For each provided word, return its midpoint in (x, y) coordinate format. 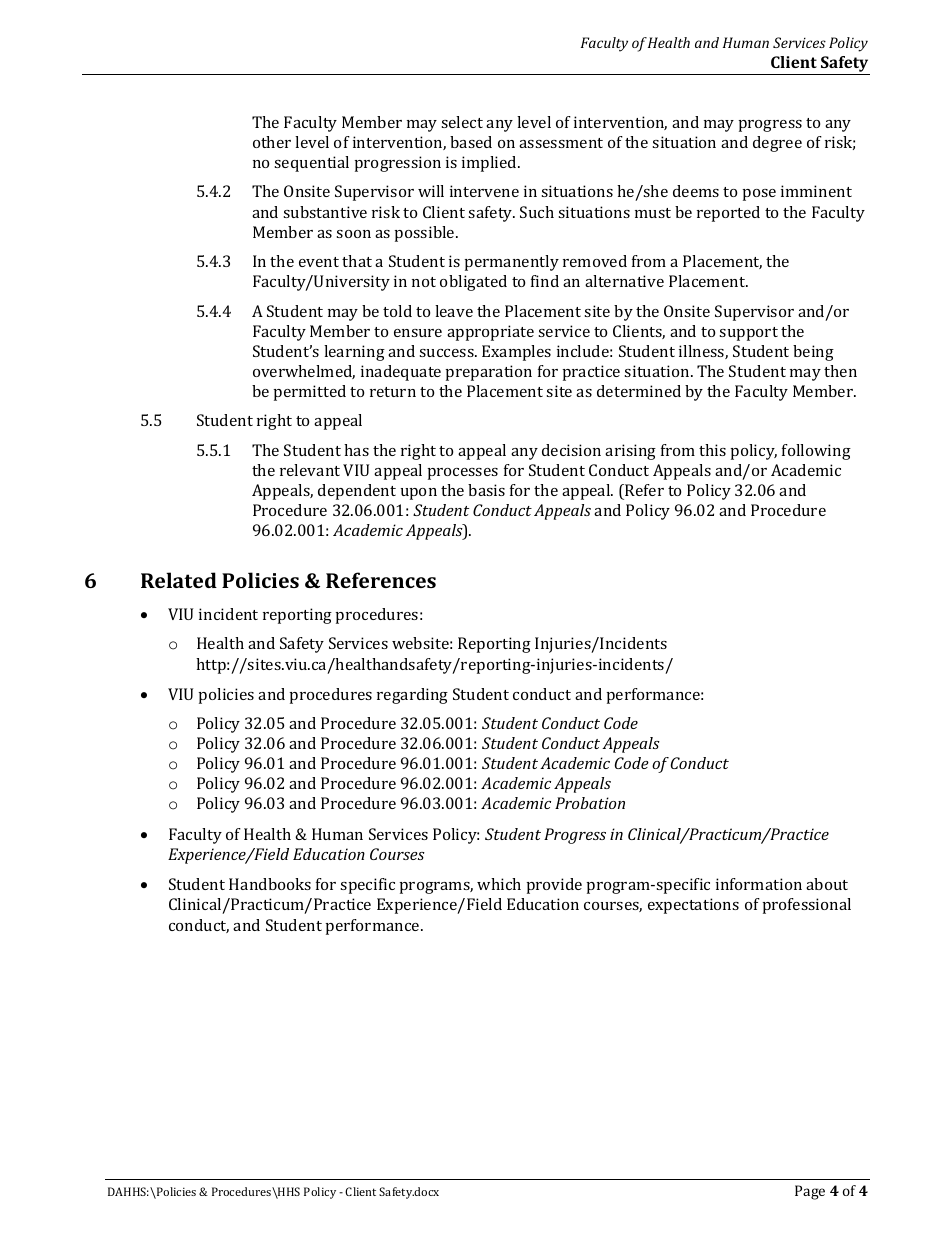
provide (554, 886)
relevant (310, 470)
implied (490, 164)
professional (807, 906)
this (712, 450)
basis (486, 490)
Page (810, 1192)
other (272, 142)
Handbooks (270, 884)
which (499, 884)
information (759, 884)
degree (777, 144)
